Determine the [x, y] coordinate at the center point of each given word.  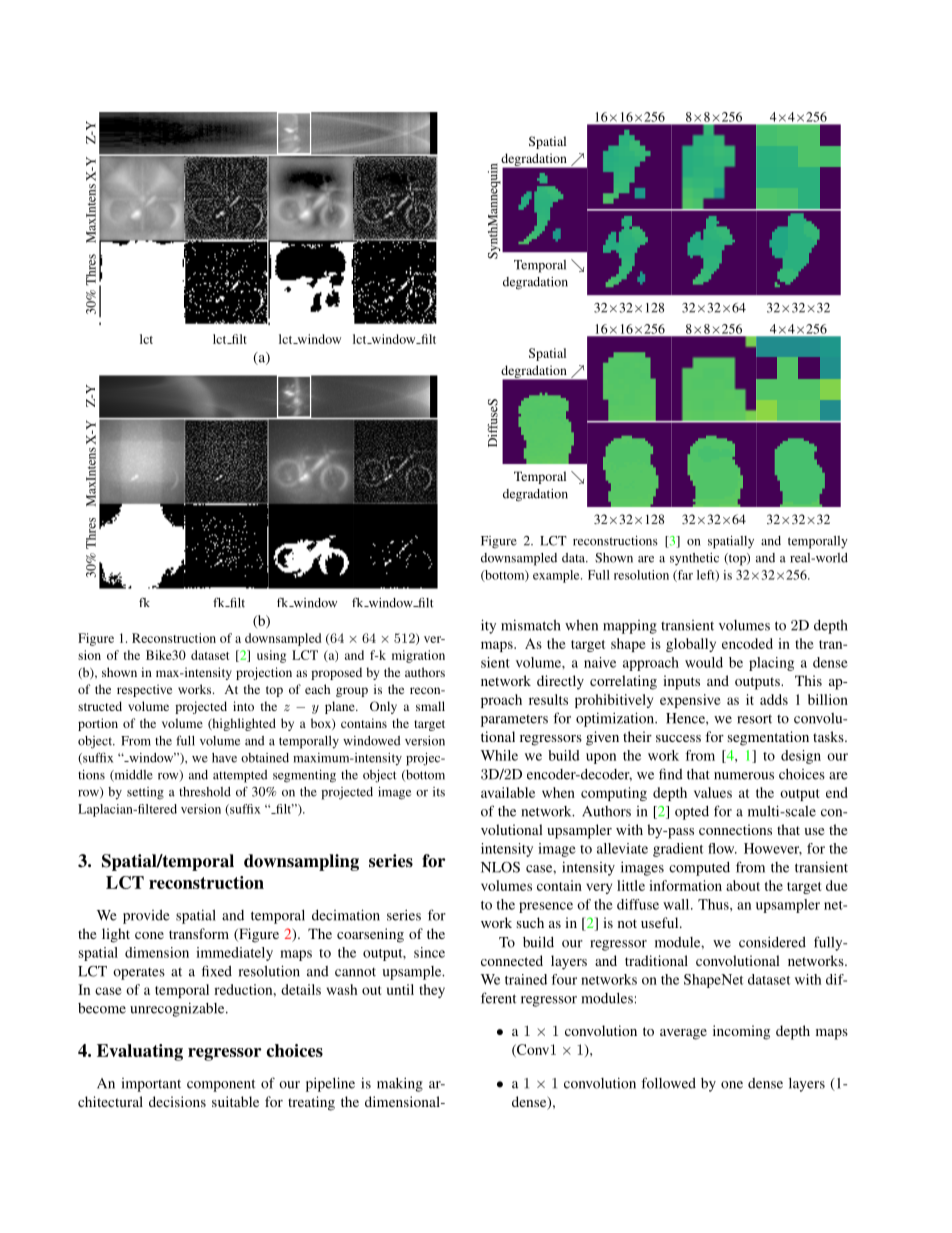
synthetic [694, 559]
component [221, 1085]
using [271, 656]
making [400, 1084]
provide [146, 917]
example [557, 576]
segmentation [768, 738]
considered [772, 942]
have [224, 758]
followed [668, 1083]
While [499, 755]
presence [546, 907]
